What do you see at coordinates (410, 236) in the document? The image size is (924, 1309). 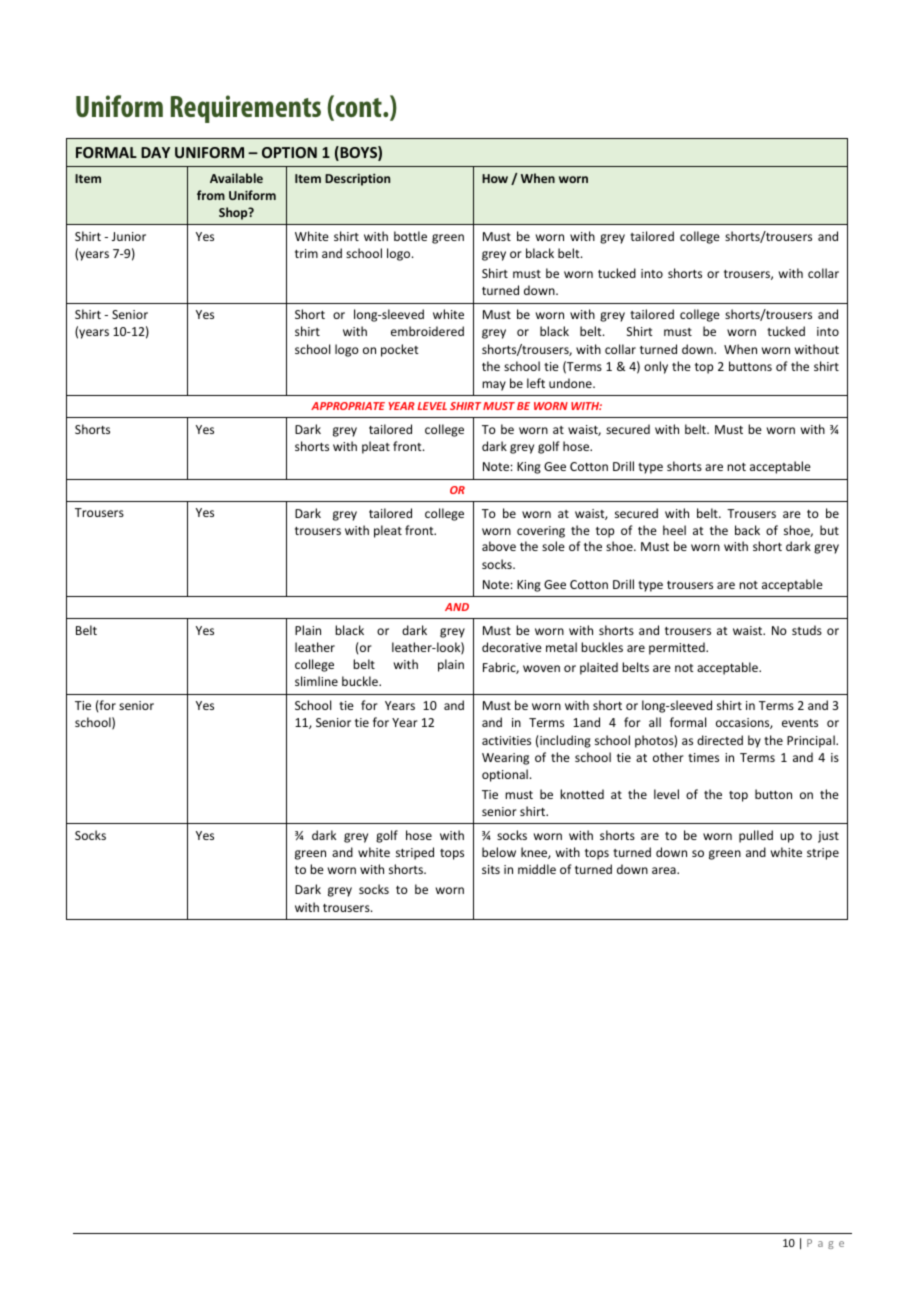 I see `bottle` at bounding box center [410, 236].
